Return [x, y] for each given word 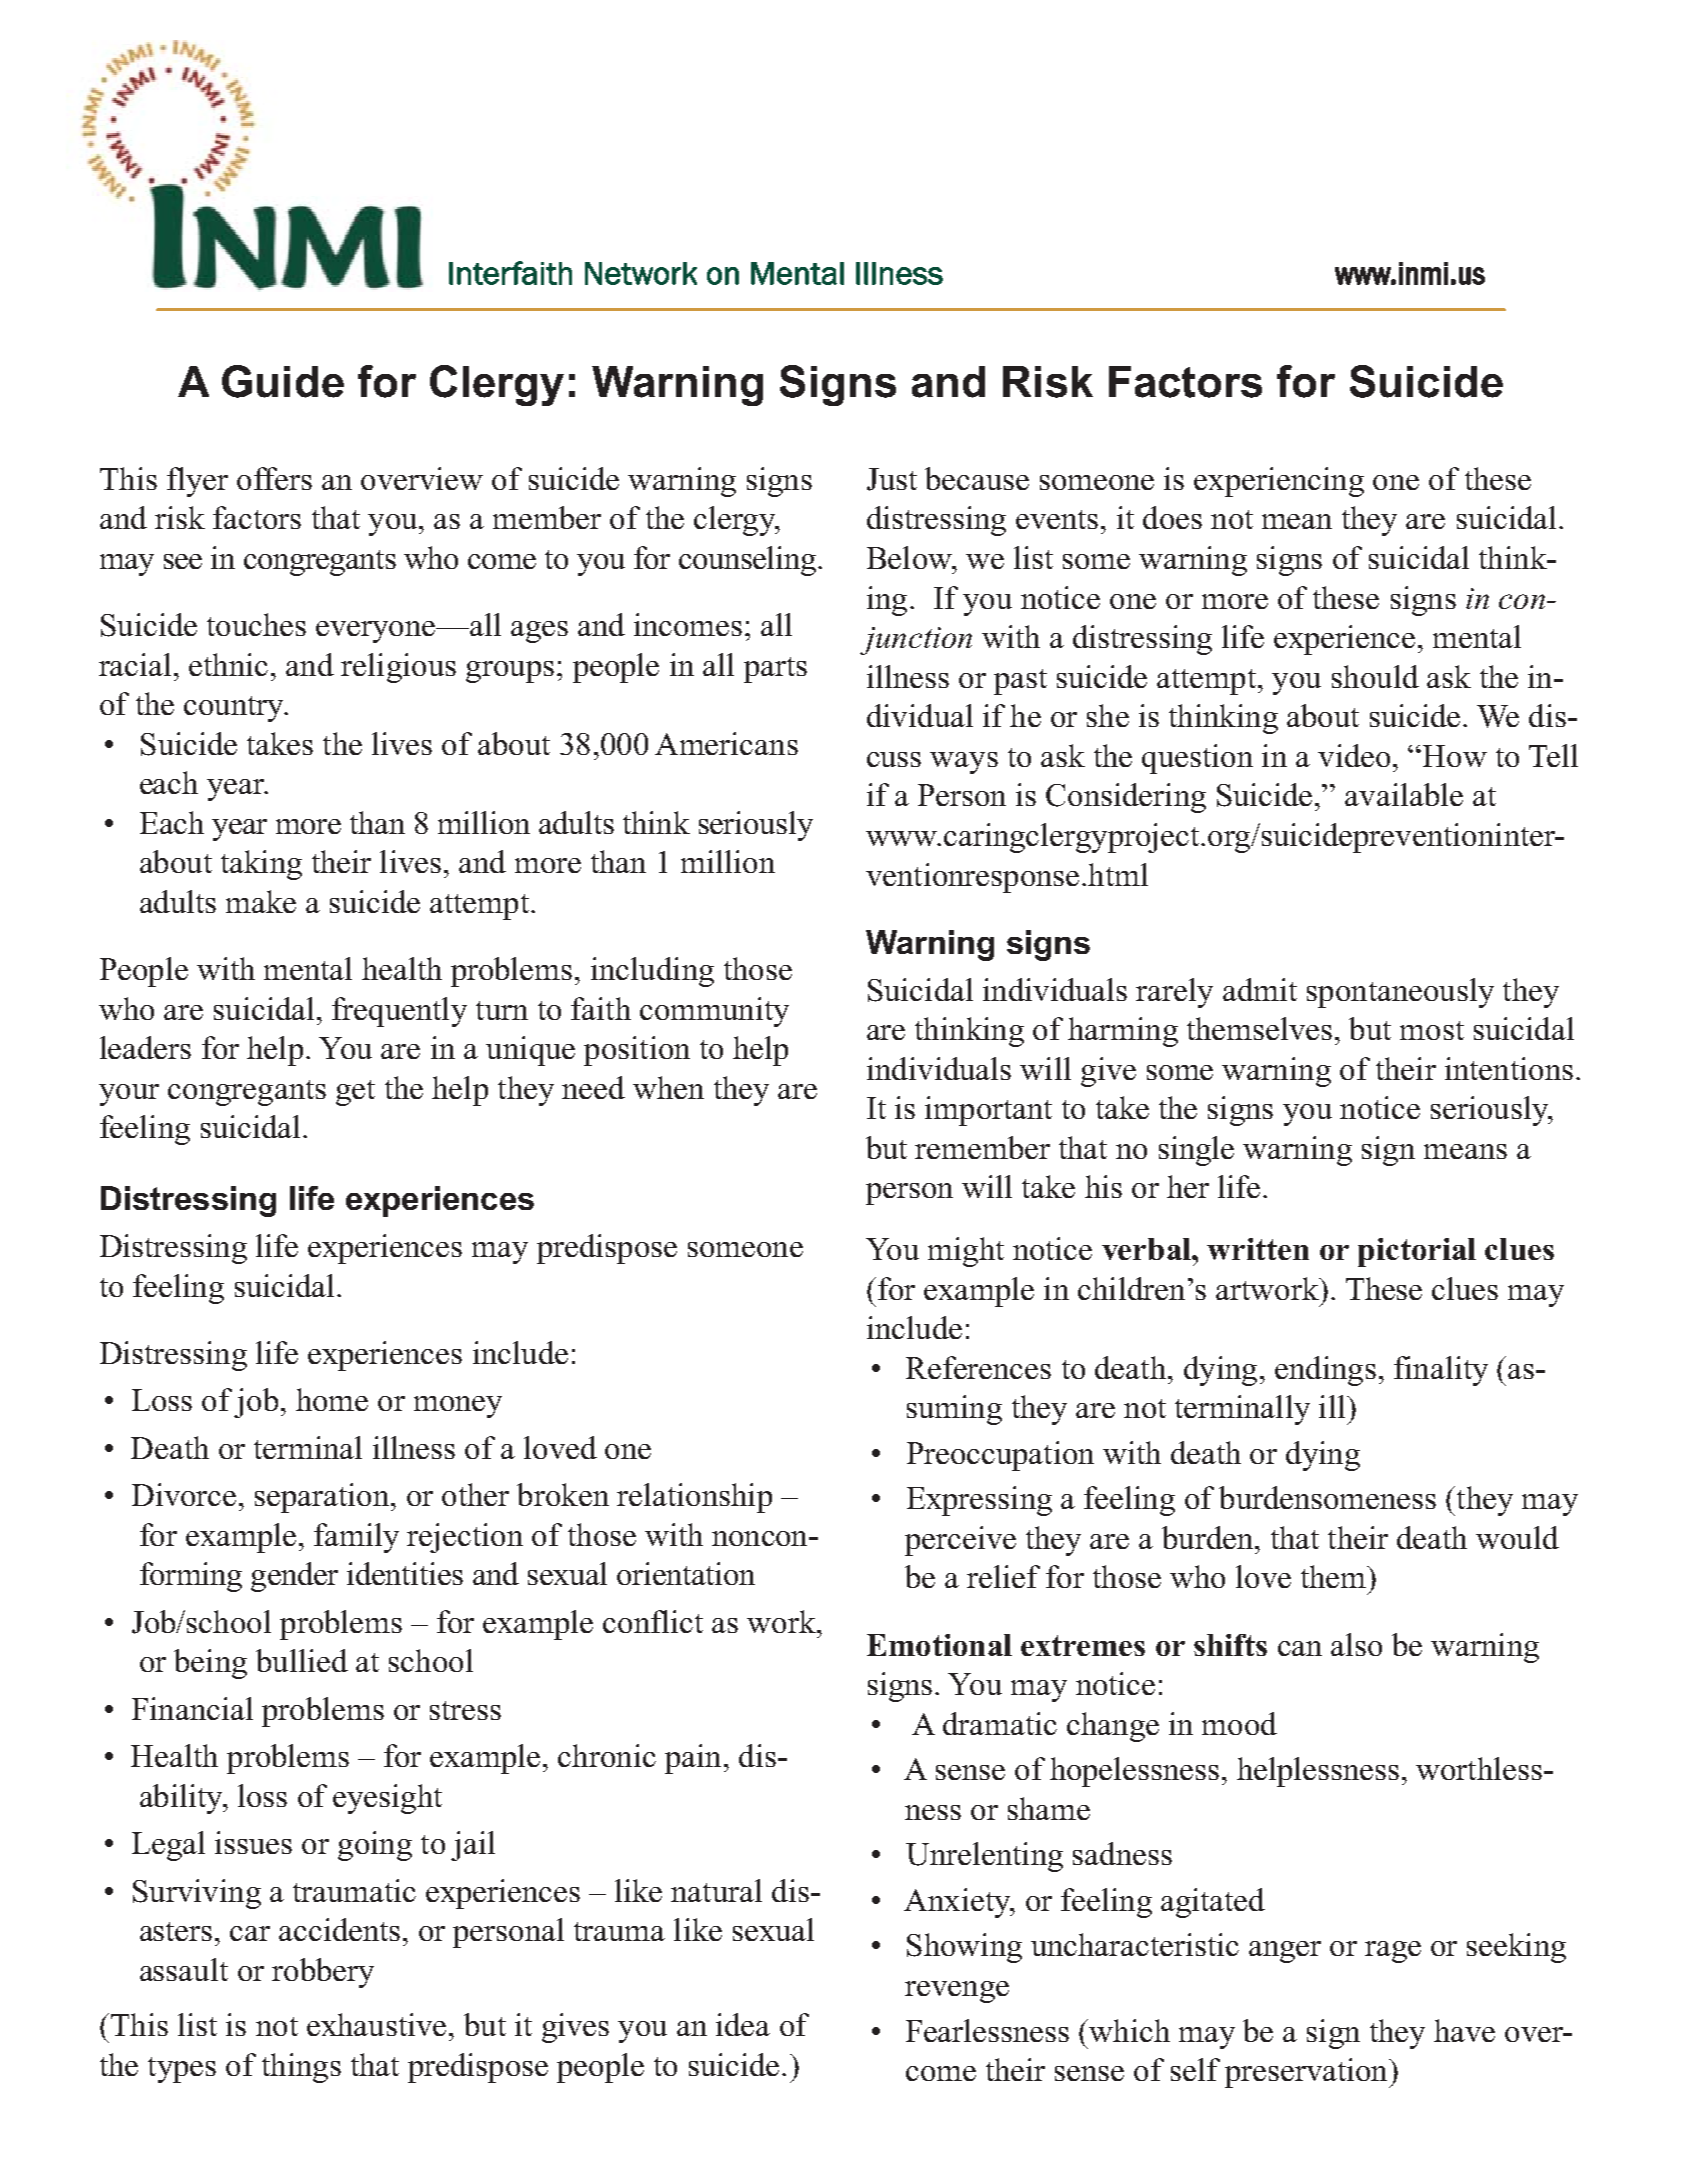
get [355, 1093]
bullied [302, 1660]
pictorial [1417, 1252]
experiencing [1279, 482]
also [1356, 1644]
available [1404, 794]
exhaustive [376, 2024]
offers [274, 478]
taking [261, 865]
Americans [726, 743]
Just [892, 479]
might [966, 1252]
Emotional [939, 1645]
